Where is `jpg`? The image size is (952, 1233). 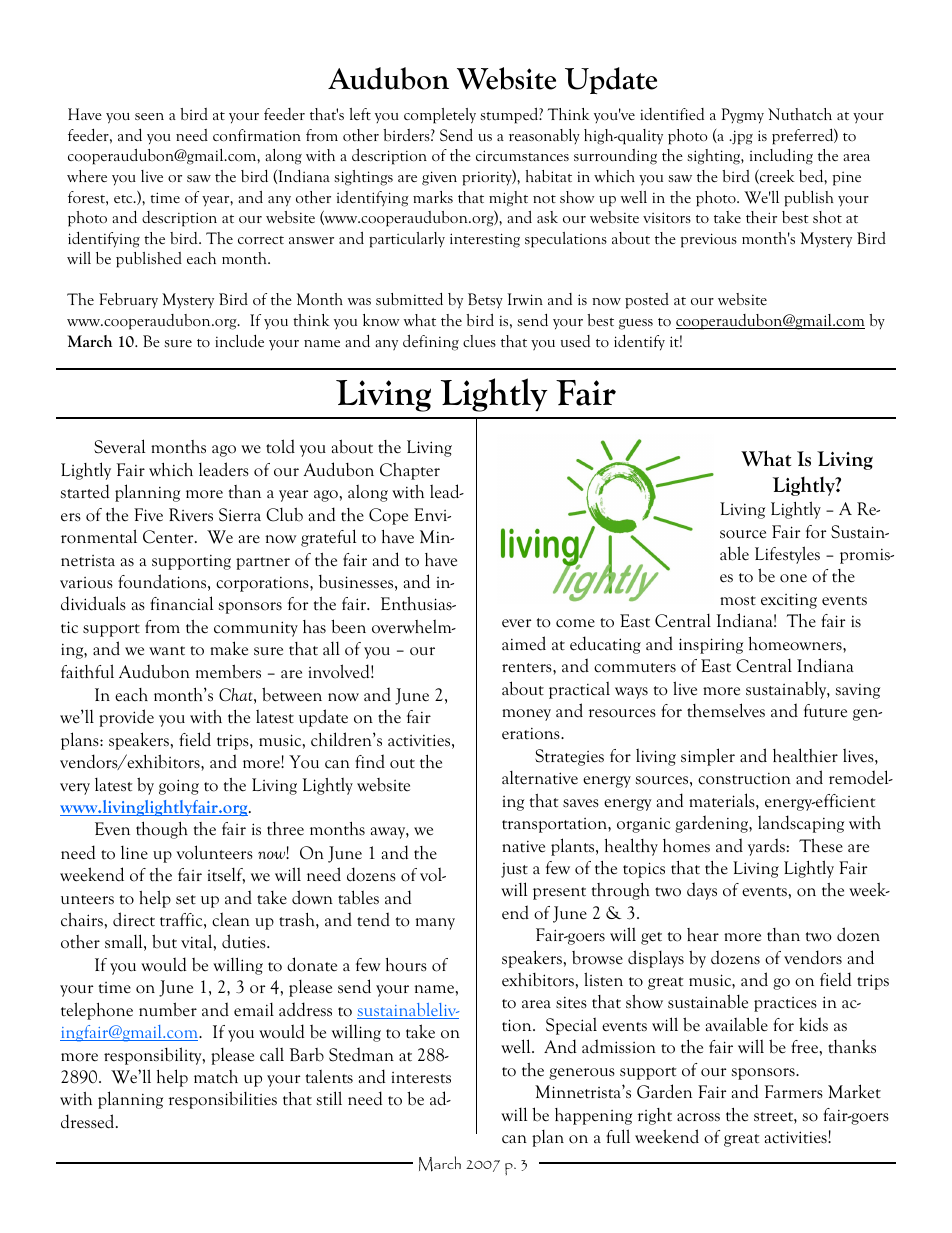
jpg is located at coordinates (741, 137).
